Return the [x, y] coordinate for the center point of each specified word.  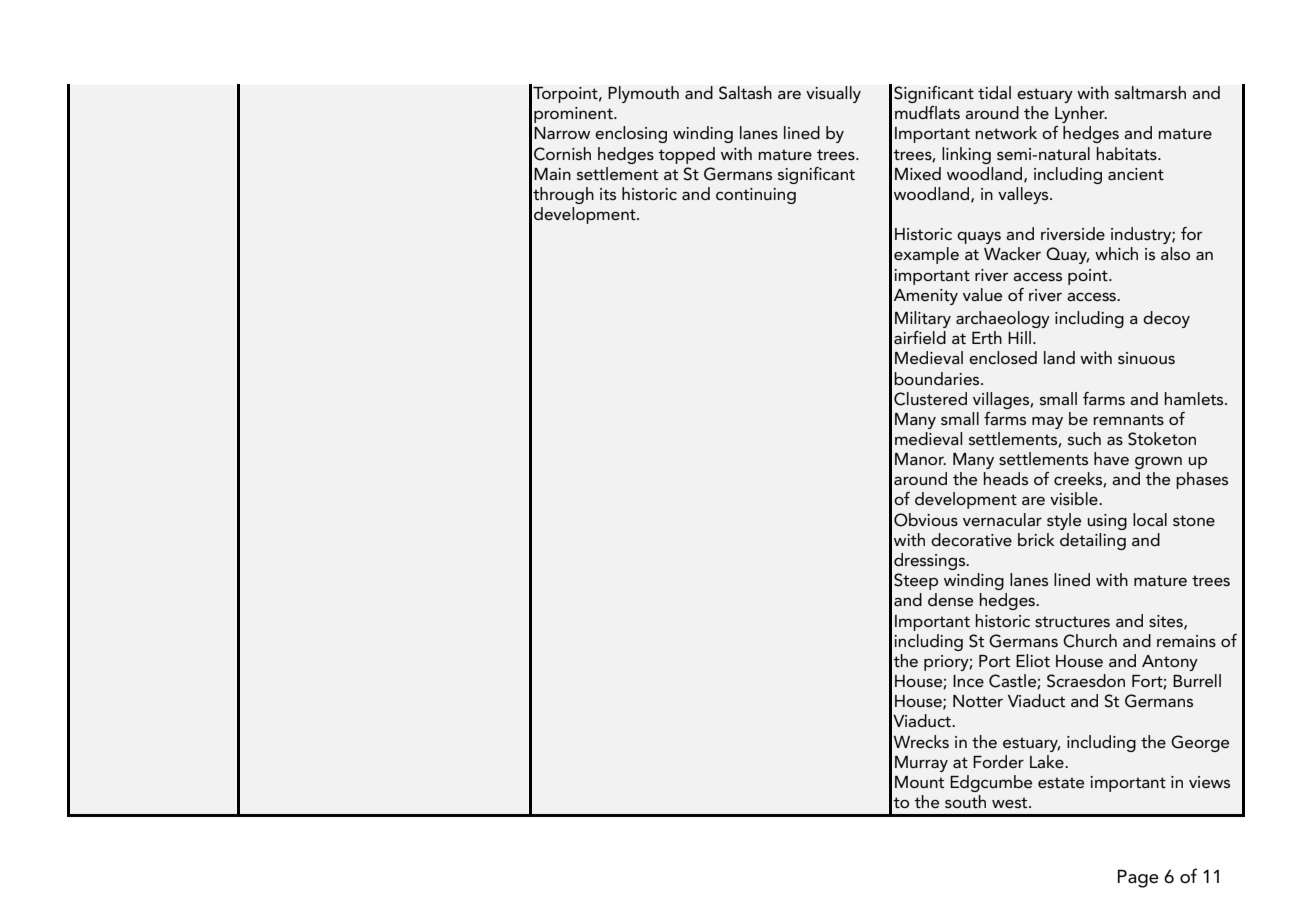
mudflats [927, 113]
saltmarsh [1150, 93]
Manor [920, 459]
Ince [968, 681]
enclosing [631, 134]
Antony [1170, 663]
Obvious [926, 520]
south [965, 801]
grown [1158, 462]
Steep [916, 581]
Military [923, 319]
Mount [919, 782]
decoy [1166, 319]
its [608, 194]
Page [1138, 878]
